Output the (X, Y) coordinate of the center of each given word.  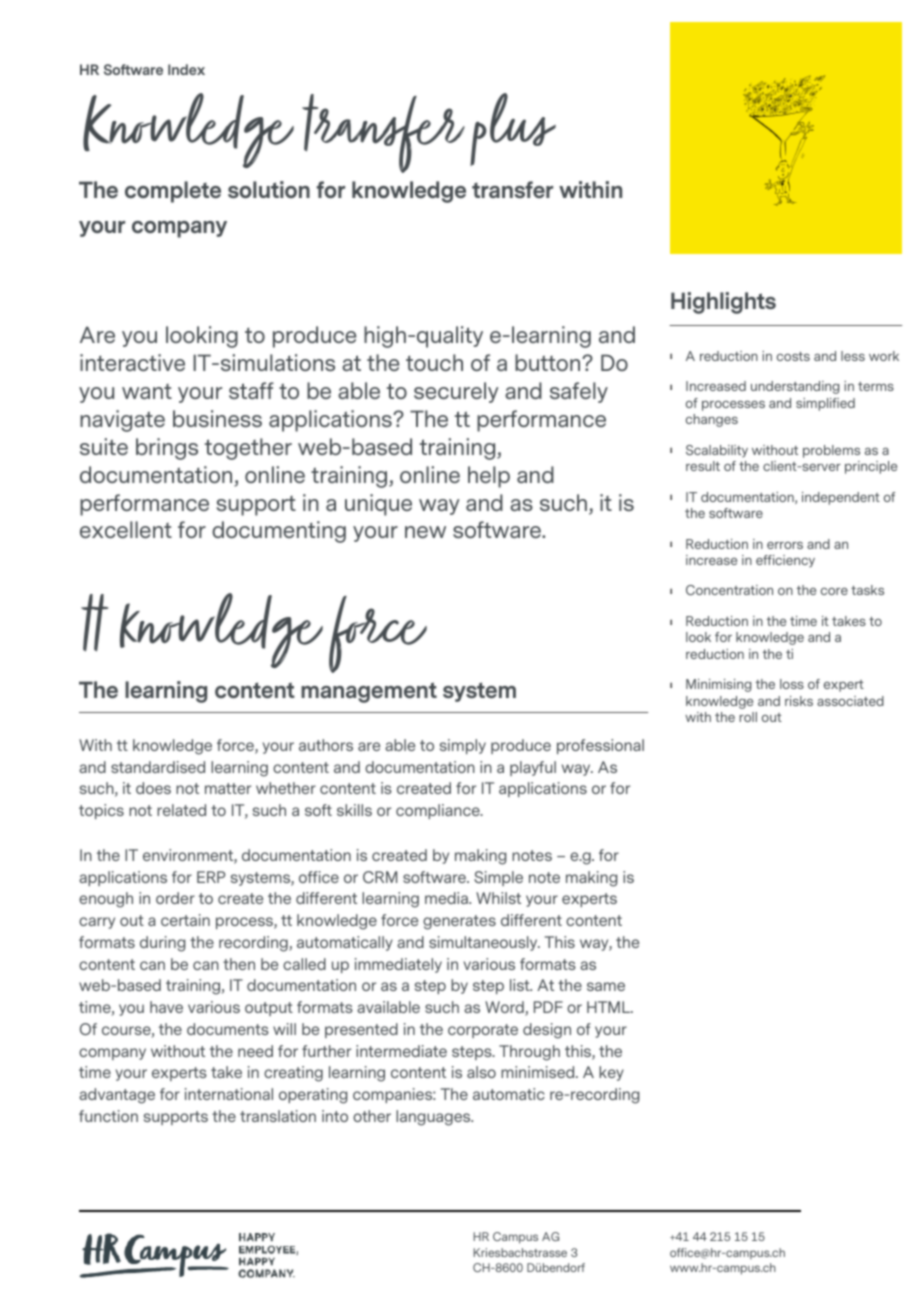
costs (793, 356)
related (181, 810)
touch (434, 362)
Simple (498, 878)
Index (186, 69)
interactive (132, 362)
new (425, 532)
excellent (126, 529)
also (481, 1072)
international (229, 1094)
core (834, 591)
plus (513, 129)
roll (748, 717)
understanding (795, 387)
